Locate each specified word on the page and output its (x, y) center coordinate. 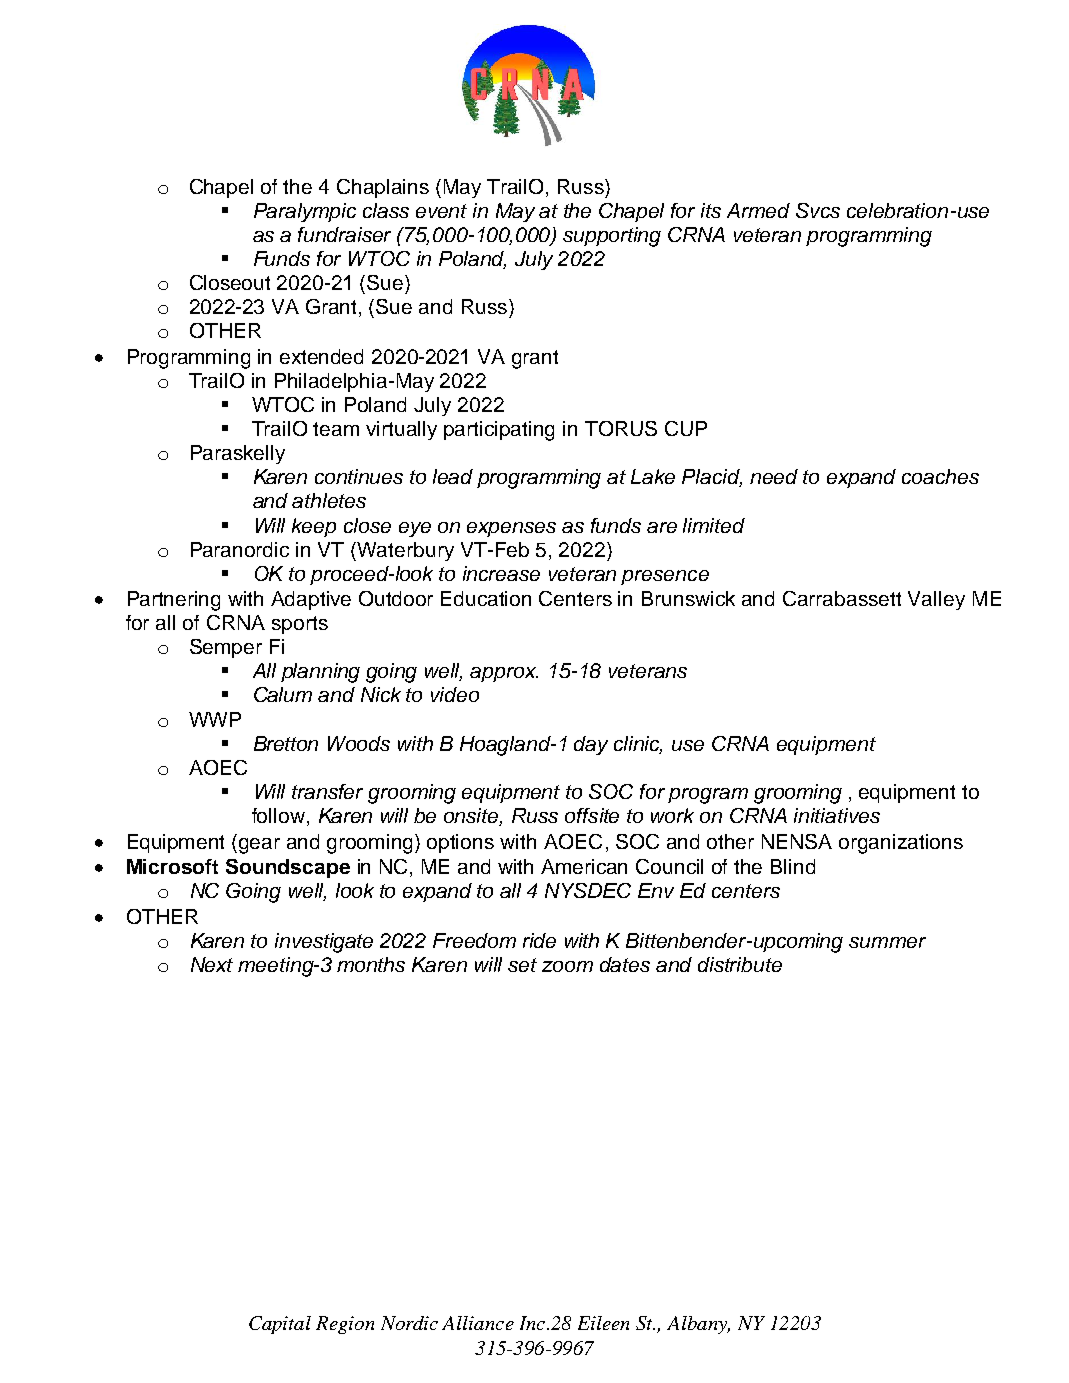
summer (887, 942)
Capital (280, 1325)
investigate (324, 943)
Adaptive (311, 600)
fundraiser (344, 234)
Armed (758, 210)
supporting (612, 237)
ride (539, 940)
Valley (936, 600)
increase (501, 573)
